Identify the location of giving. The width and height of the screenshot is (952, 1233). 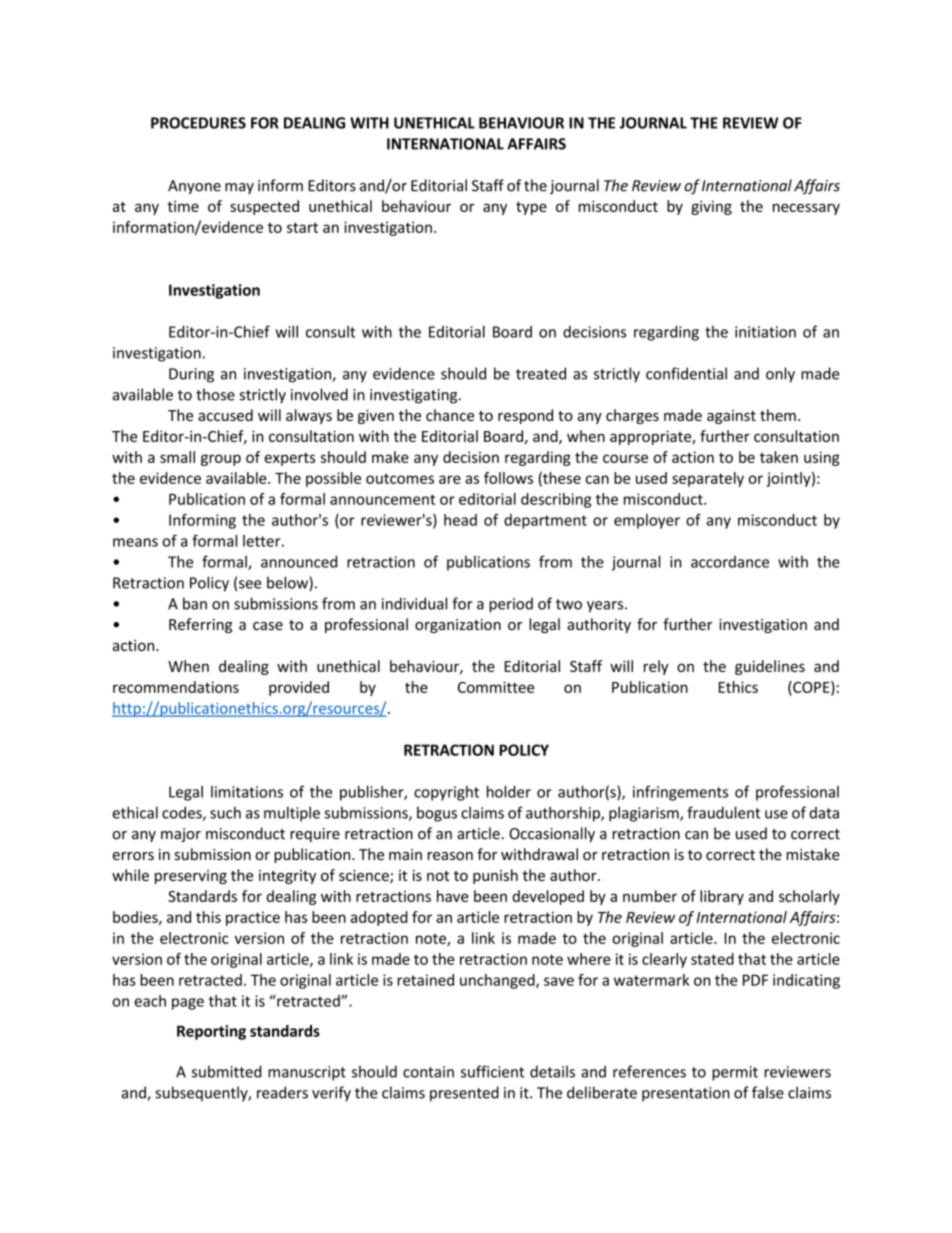
(711, 207).
